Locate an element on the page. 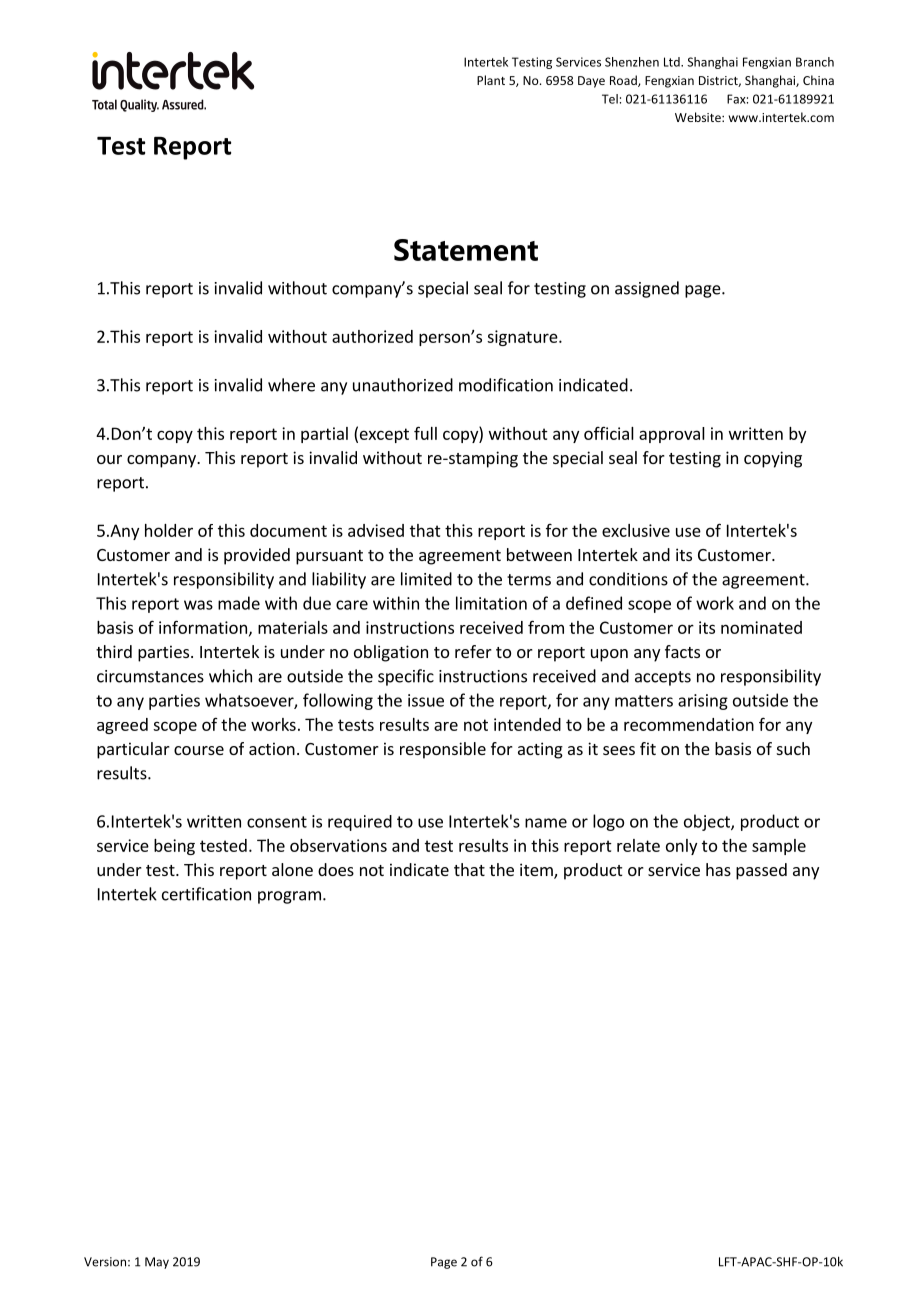 Image resolution: width=924 pixels, height=1308 pixels. Website is located at coordinates (699, 117).
